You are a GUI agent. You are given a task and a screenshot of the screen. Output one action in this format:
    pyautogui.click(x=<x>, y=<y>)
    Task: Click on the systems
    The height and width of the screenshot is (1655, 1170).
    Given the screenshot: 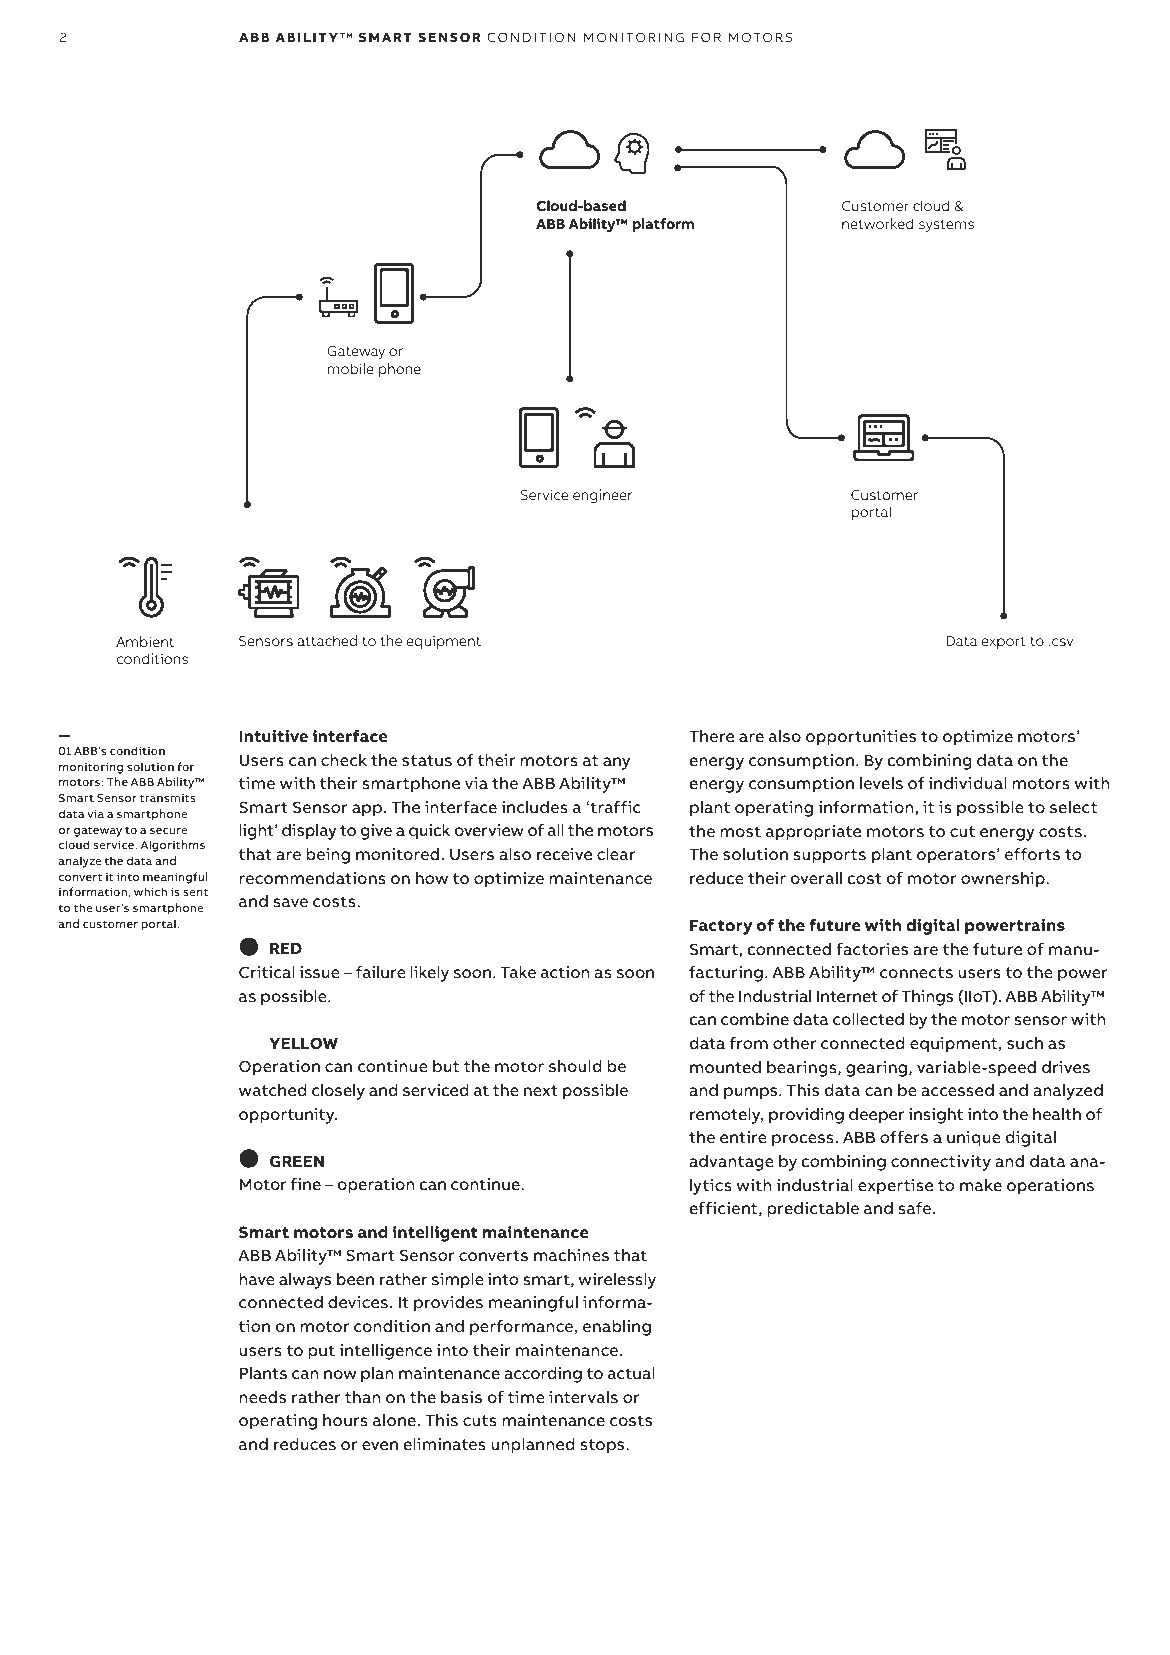 What is the action you would take?
    pyautogui.click(x=946, y=226)
